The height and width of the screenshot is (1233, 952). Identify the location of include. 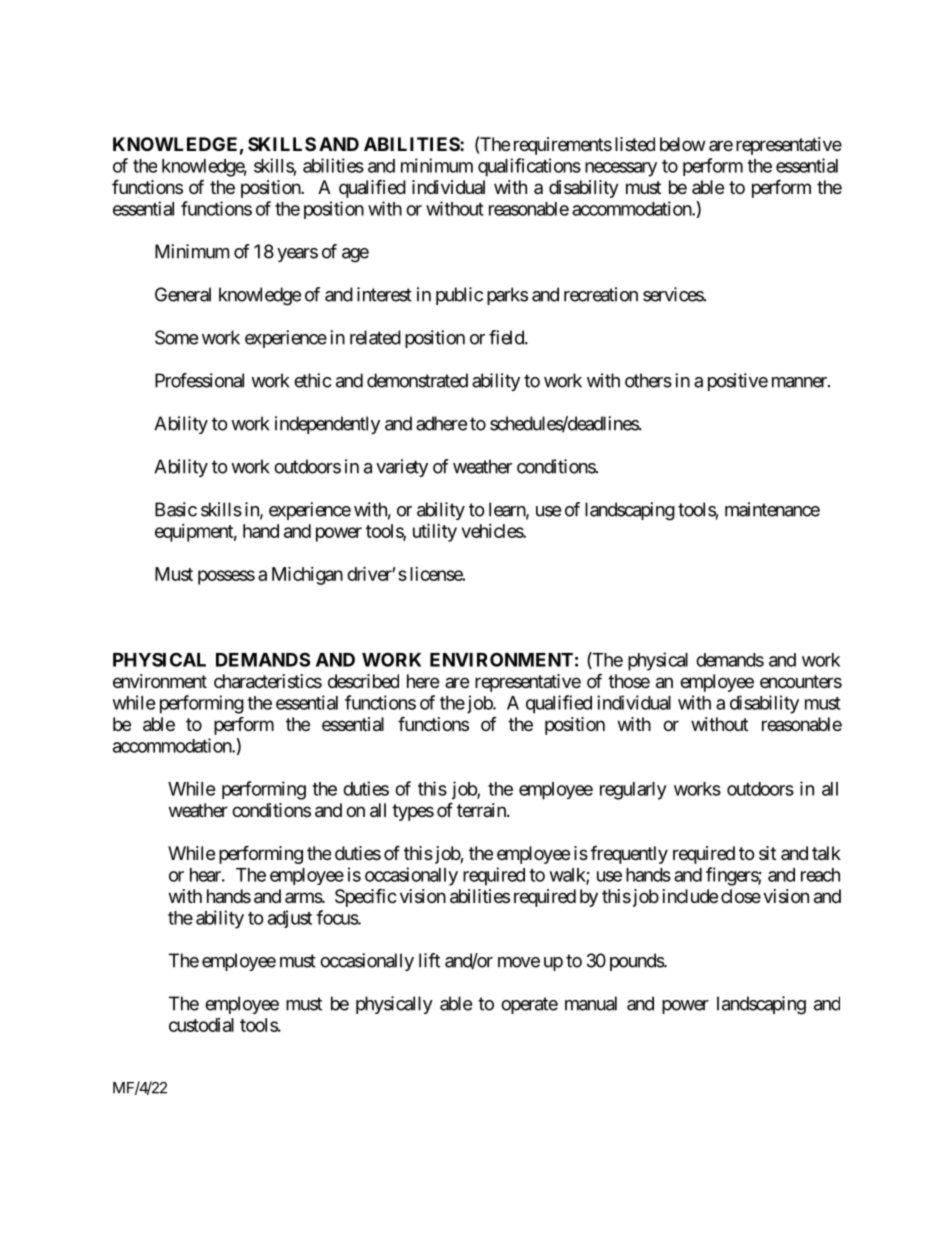
(690, 896).
